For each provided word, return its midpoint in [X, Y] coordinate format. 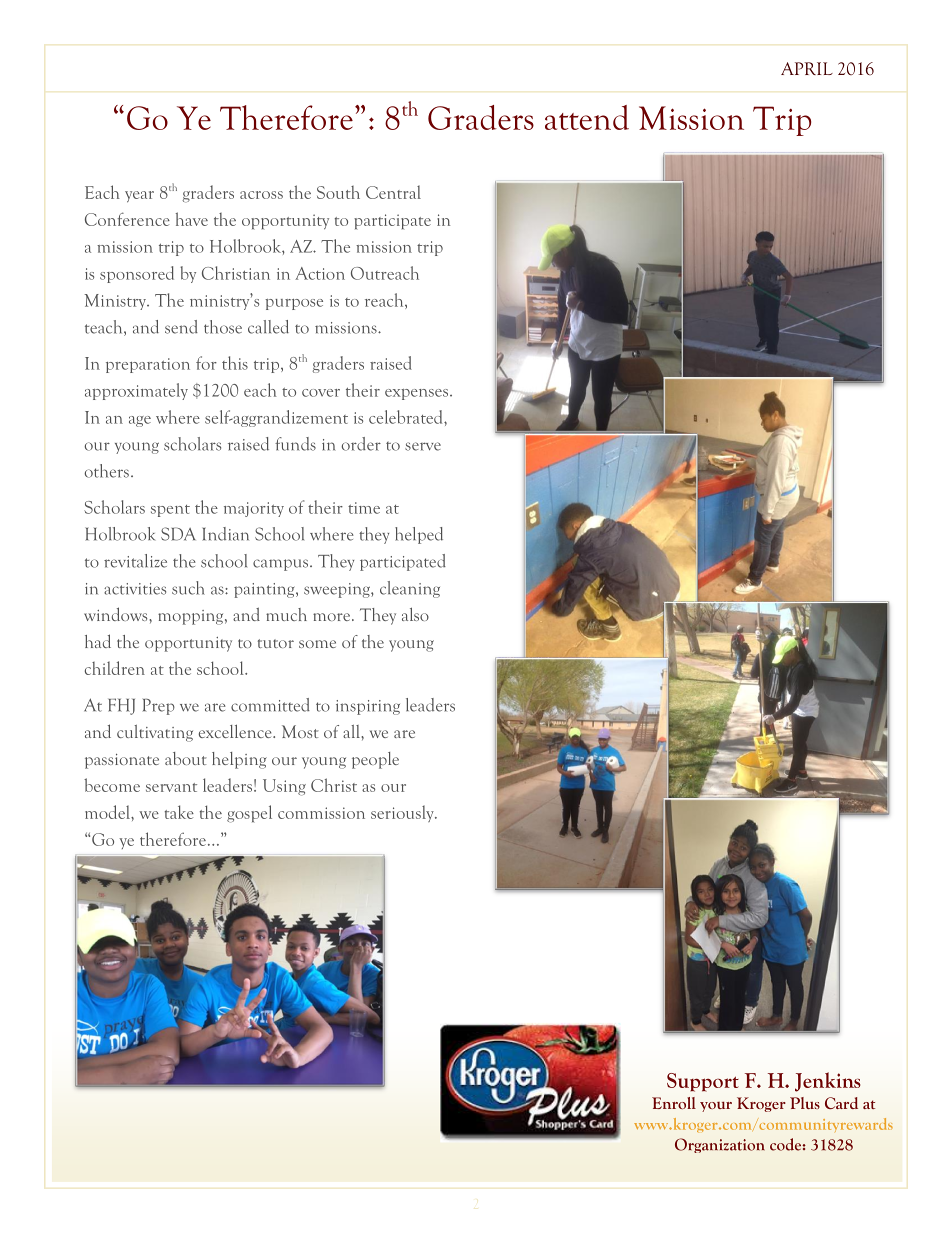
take [179, 812]
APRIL [807, 68]
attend [587, 117]
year [139, 196]
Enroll [674, 1103]
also [415, 614]
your [716, 1107]
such [188, 588]
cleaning [410, 589]
